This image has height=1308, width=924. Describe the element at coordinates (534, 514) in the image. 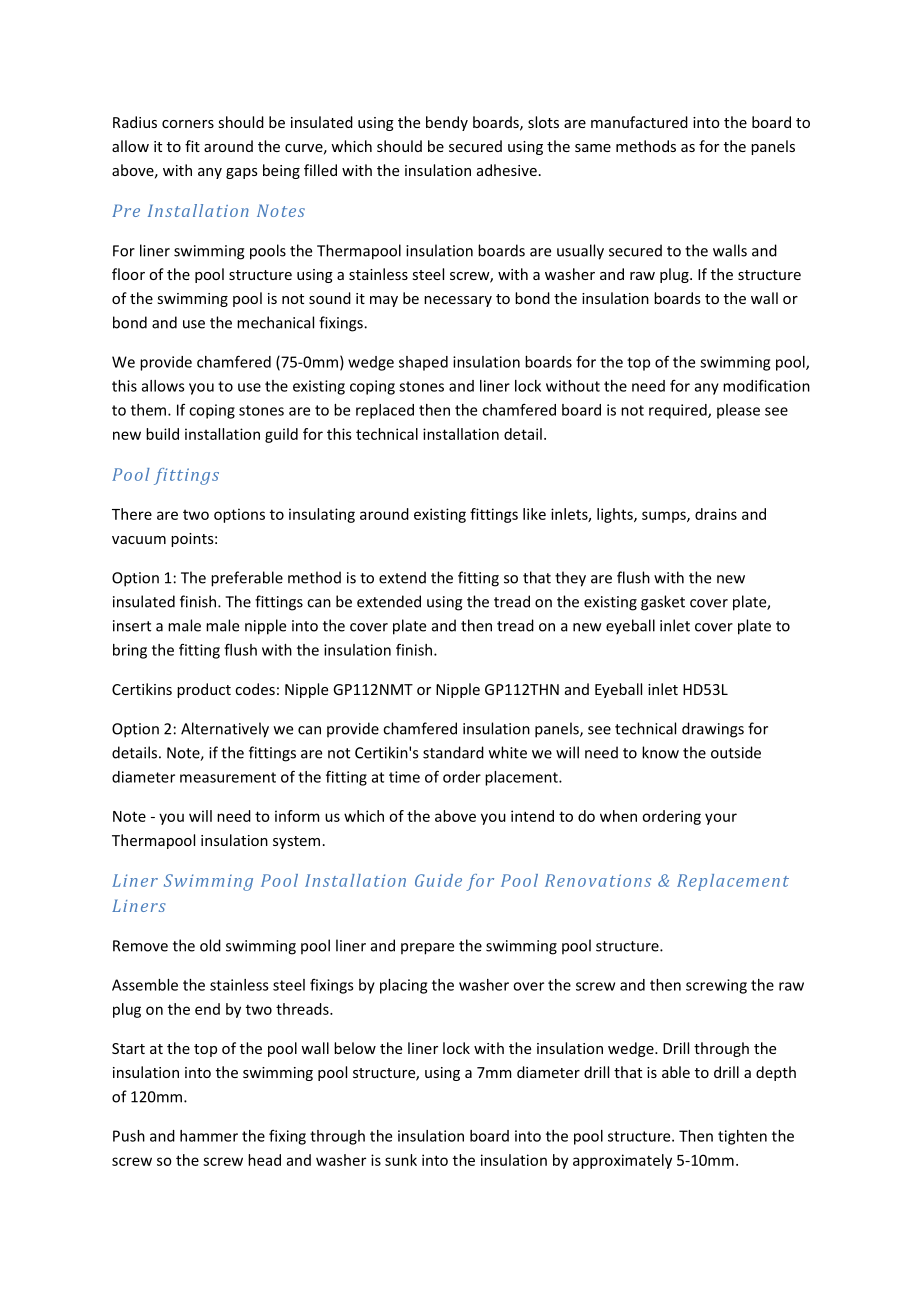

I see `like` at that location.
